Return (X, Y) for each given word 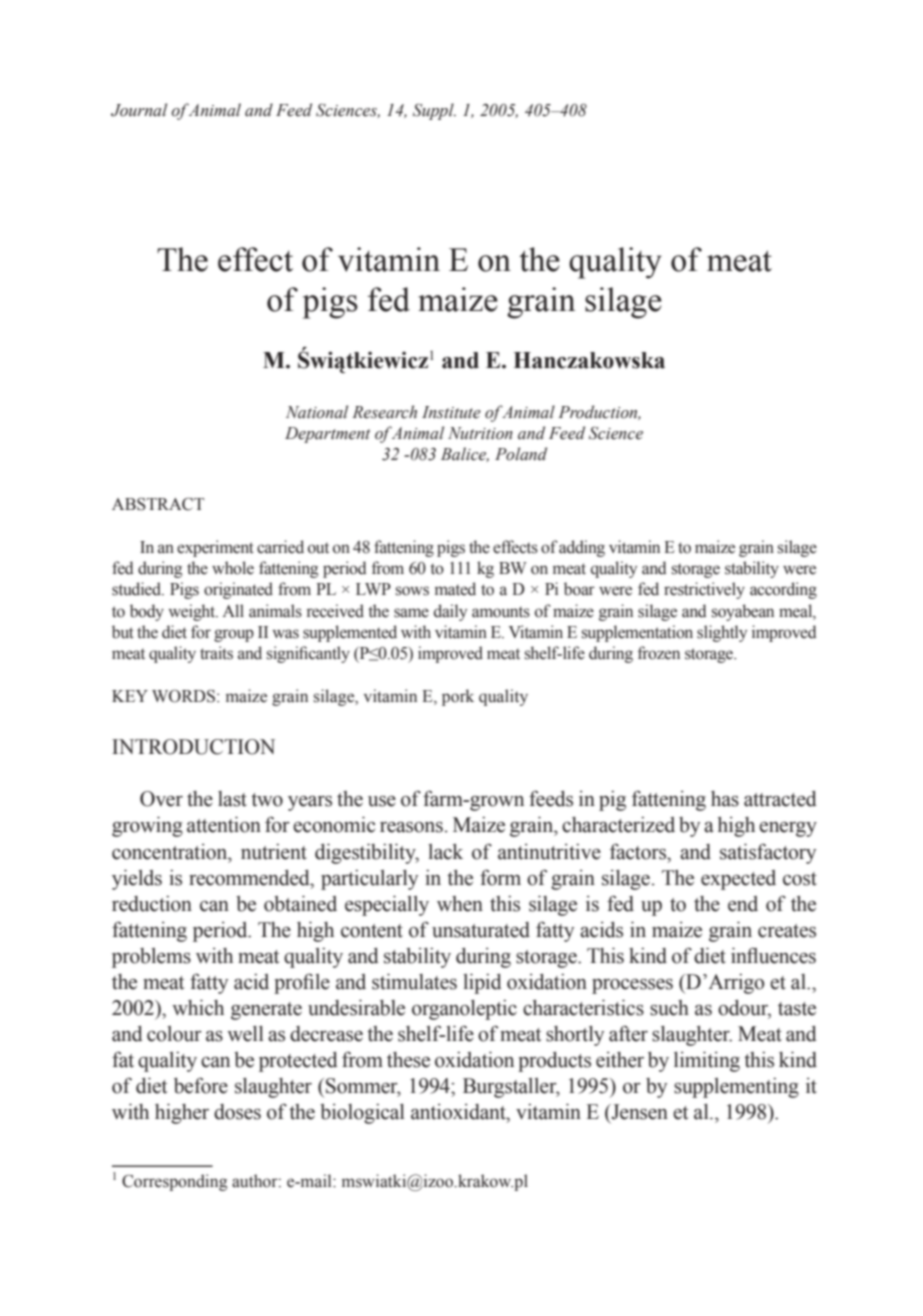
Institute (451, 412)
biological (362, 1114)
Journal (139, 110)
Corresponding (174, 1182)
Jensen (638, 1113)
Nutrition (480, 433)
